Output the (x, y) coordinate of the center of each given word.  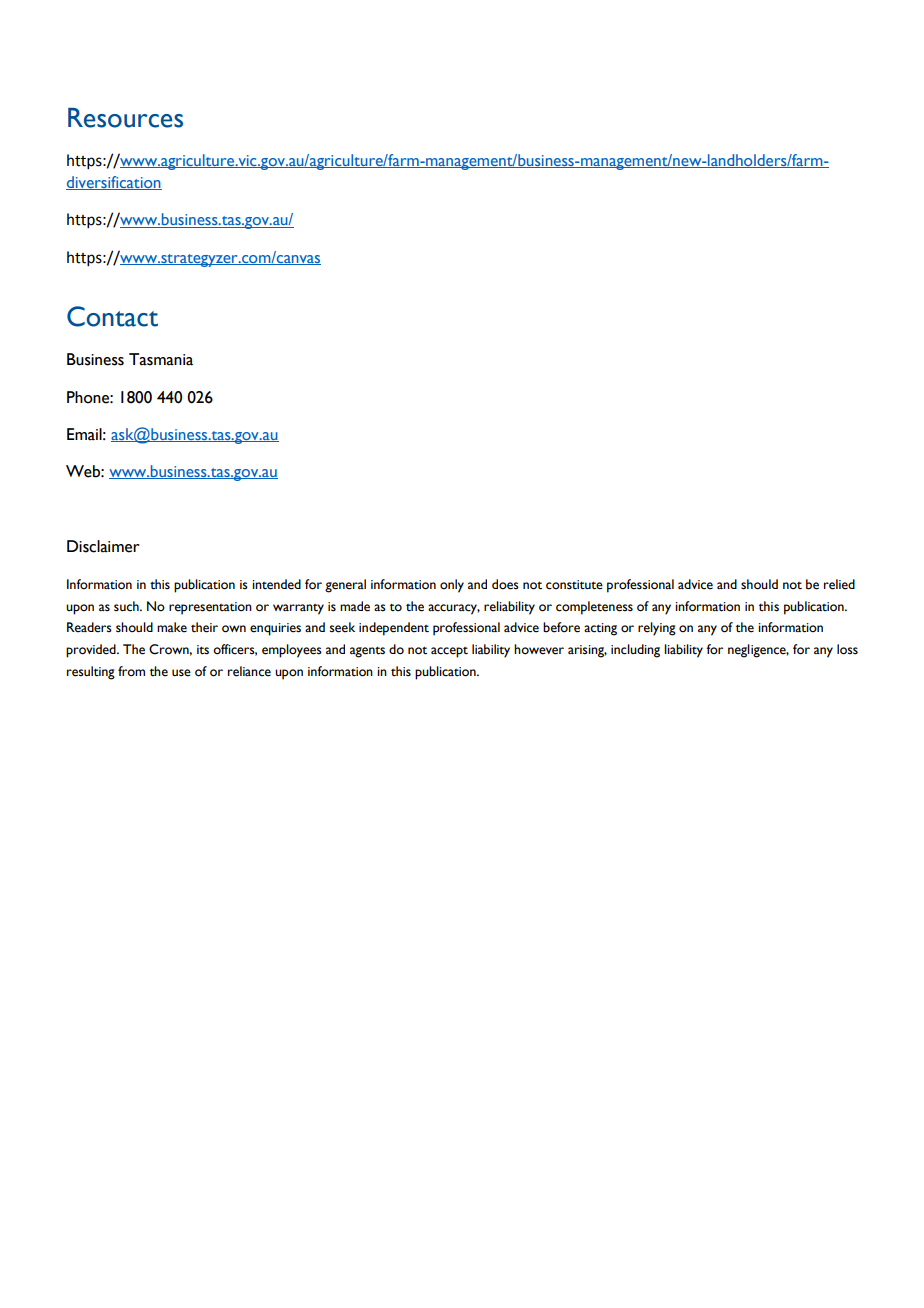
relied (839, 584)
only (452, 586)
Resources (125, 118)
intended (276, 584)
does (505, 584)
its (203, 650)
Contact (112, 316)
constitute (574, 585)
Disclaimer (103, 546)
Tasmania (161, 359)
